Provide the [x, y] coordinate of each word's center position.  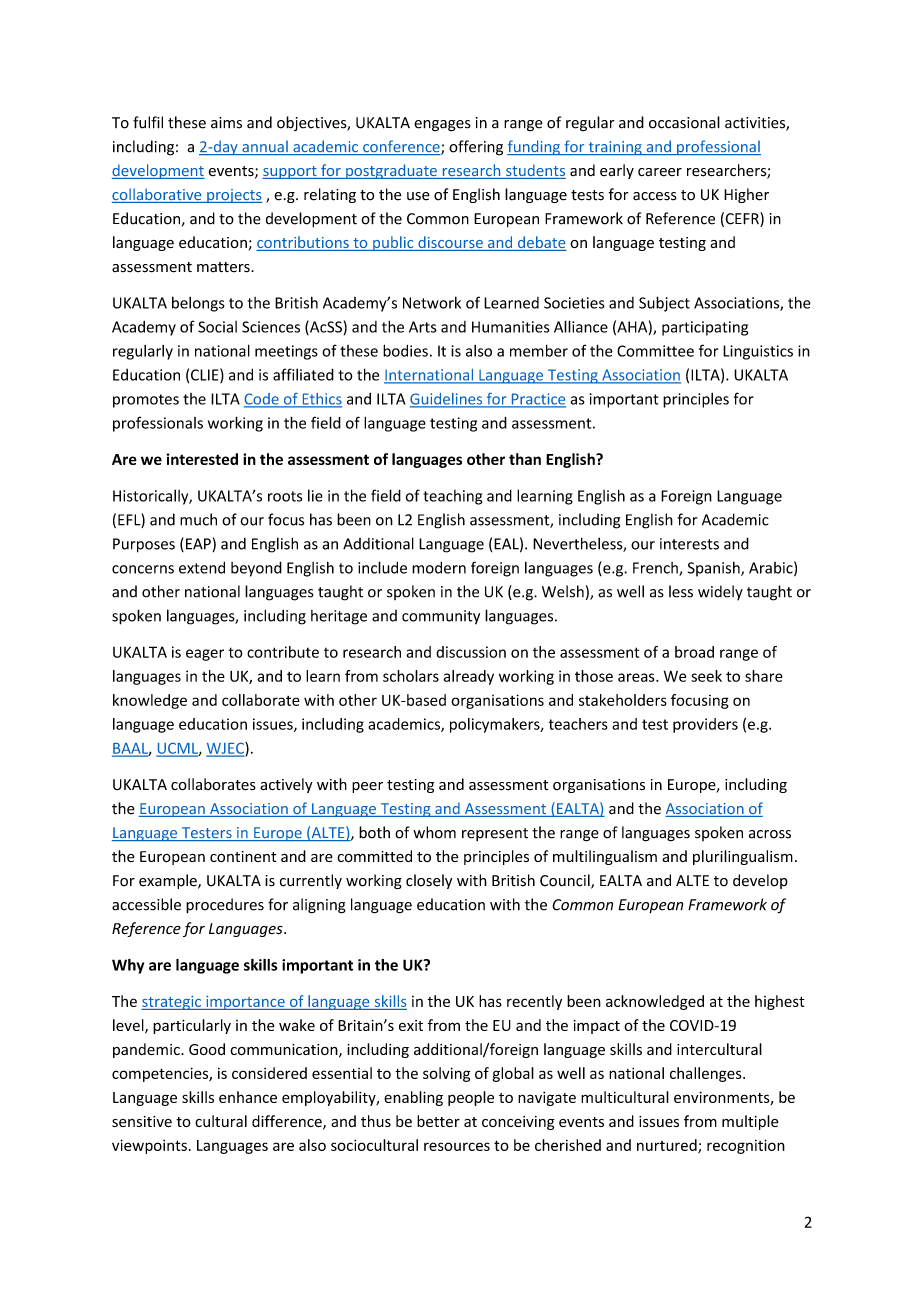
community [441, 617]
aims [226, 123]
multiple [750, 1122]
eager [205, 655]
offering [476, 148]
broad [694, 652]
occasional [684, 122]
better [438, 1121]
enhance [248, 1097]
